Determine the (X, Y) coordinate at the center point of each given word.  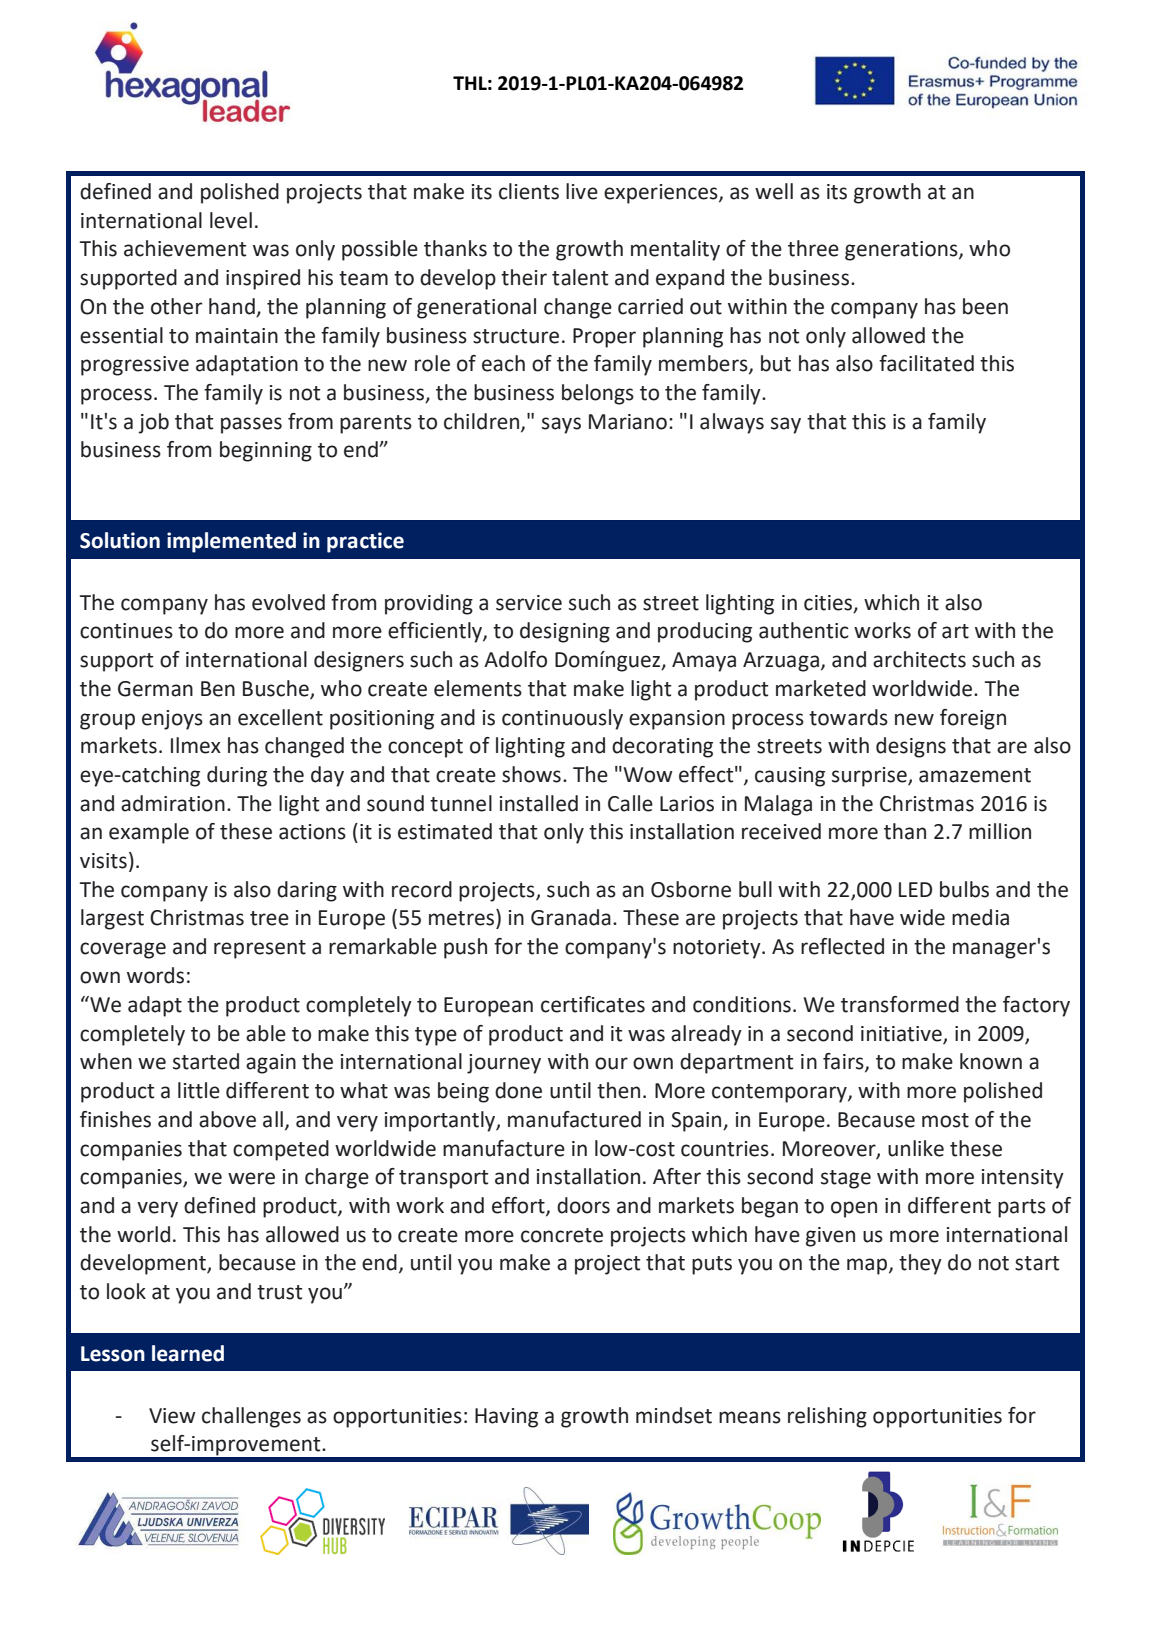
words (155, 975)
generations (902, 251)
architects (919, 659)
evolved (288, 602)
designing (565, 632)
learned (188, 1353)
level (231, 220)
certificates (593, 1004)
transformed (900, 1004)
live (582, 191)
